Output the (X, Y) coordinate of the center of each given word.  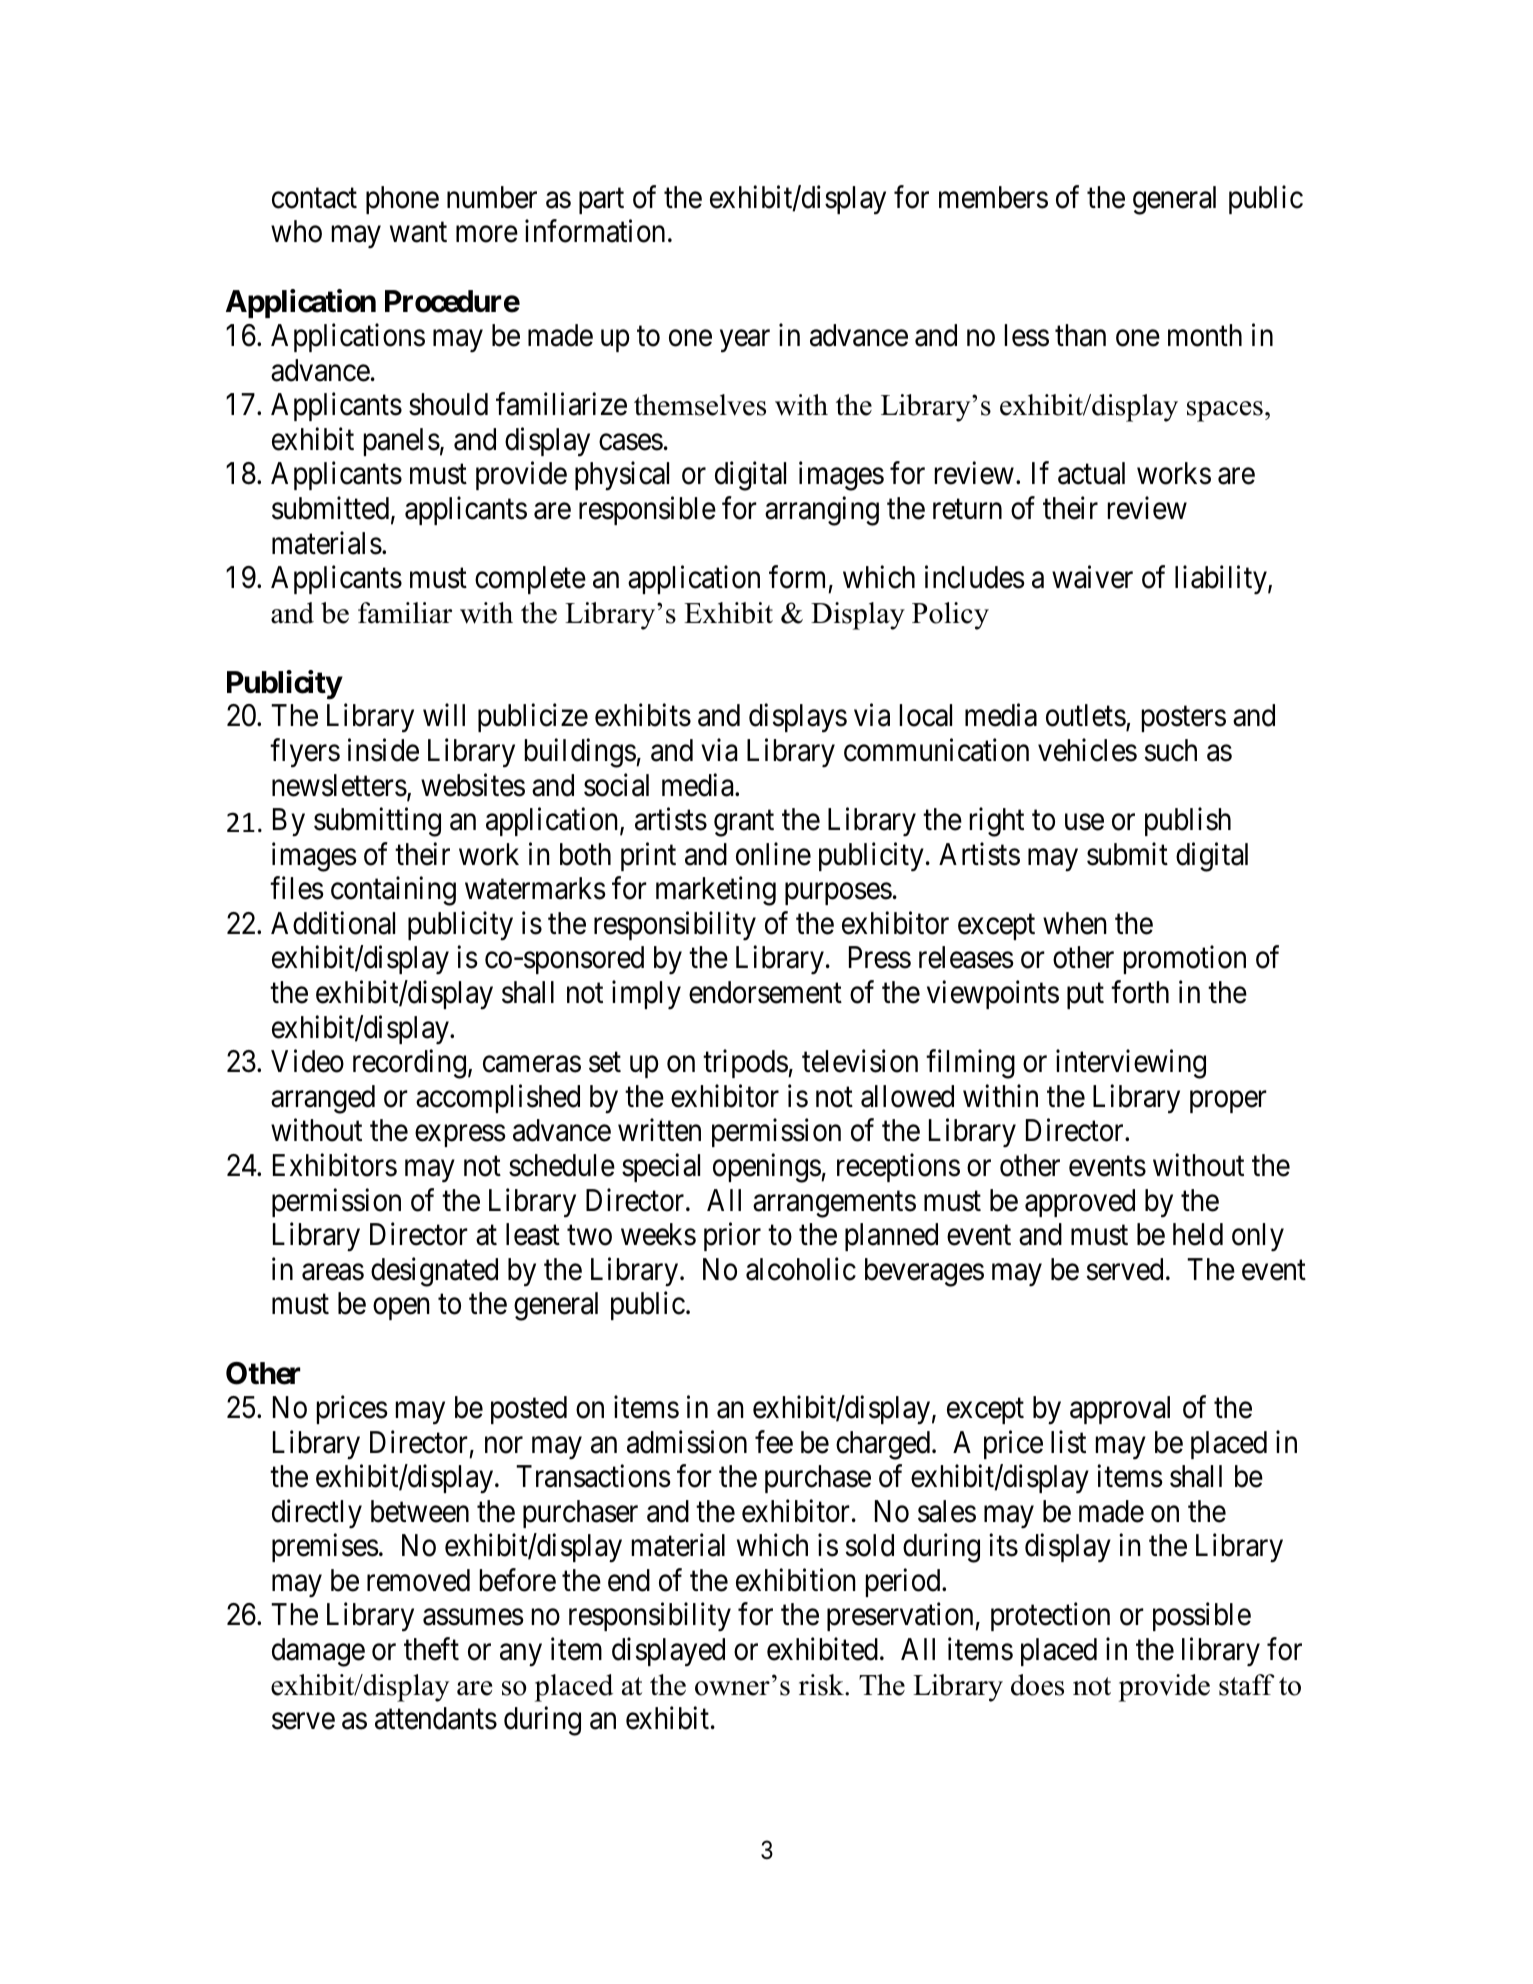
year (745, 341)
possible (1202, 1617)
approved (1080, 1203)
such (1171, 750)
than (1080, 335)
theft (431, 1649)
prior (732, 1237)
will (444, 715)
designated (434, 1272)
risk (822, 1685)
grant (744, 824)
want (418, 233)
